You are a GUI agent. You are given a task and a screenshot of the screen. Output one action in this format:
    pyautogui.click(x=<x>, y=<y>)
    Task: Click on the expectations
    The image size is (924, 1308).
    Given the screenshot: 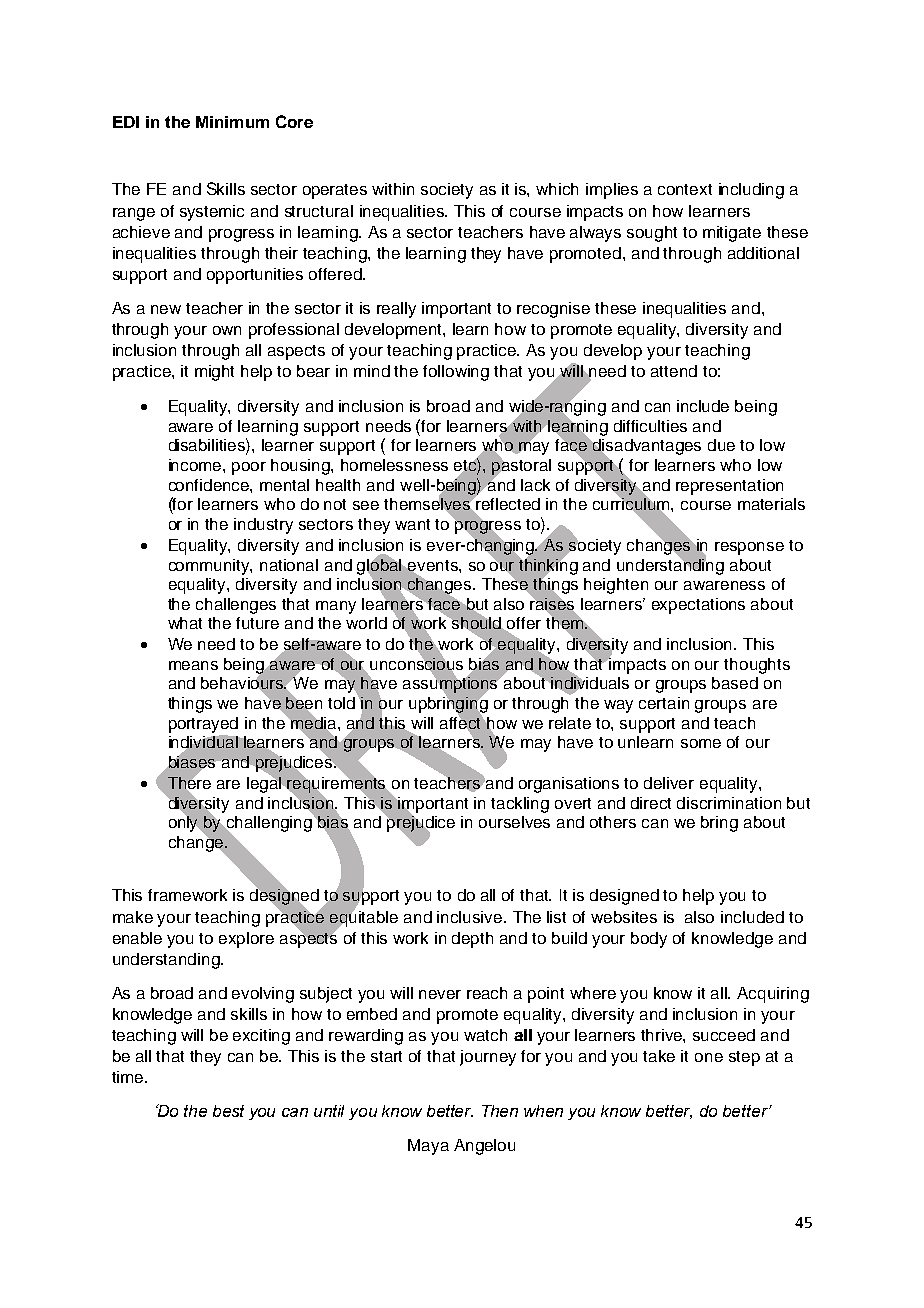 What is the action you would take?
    pyautogui.click(x=698, y=606)
